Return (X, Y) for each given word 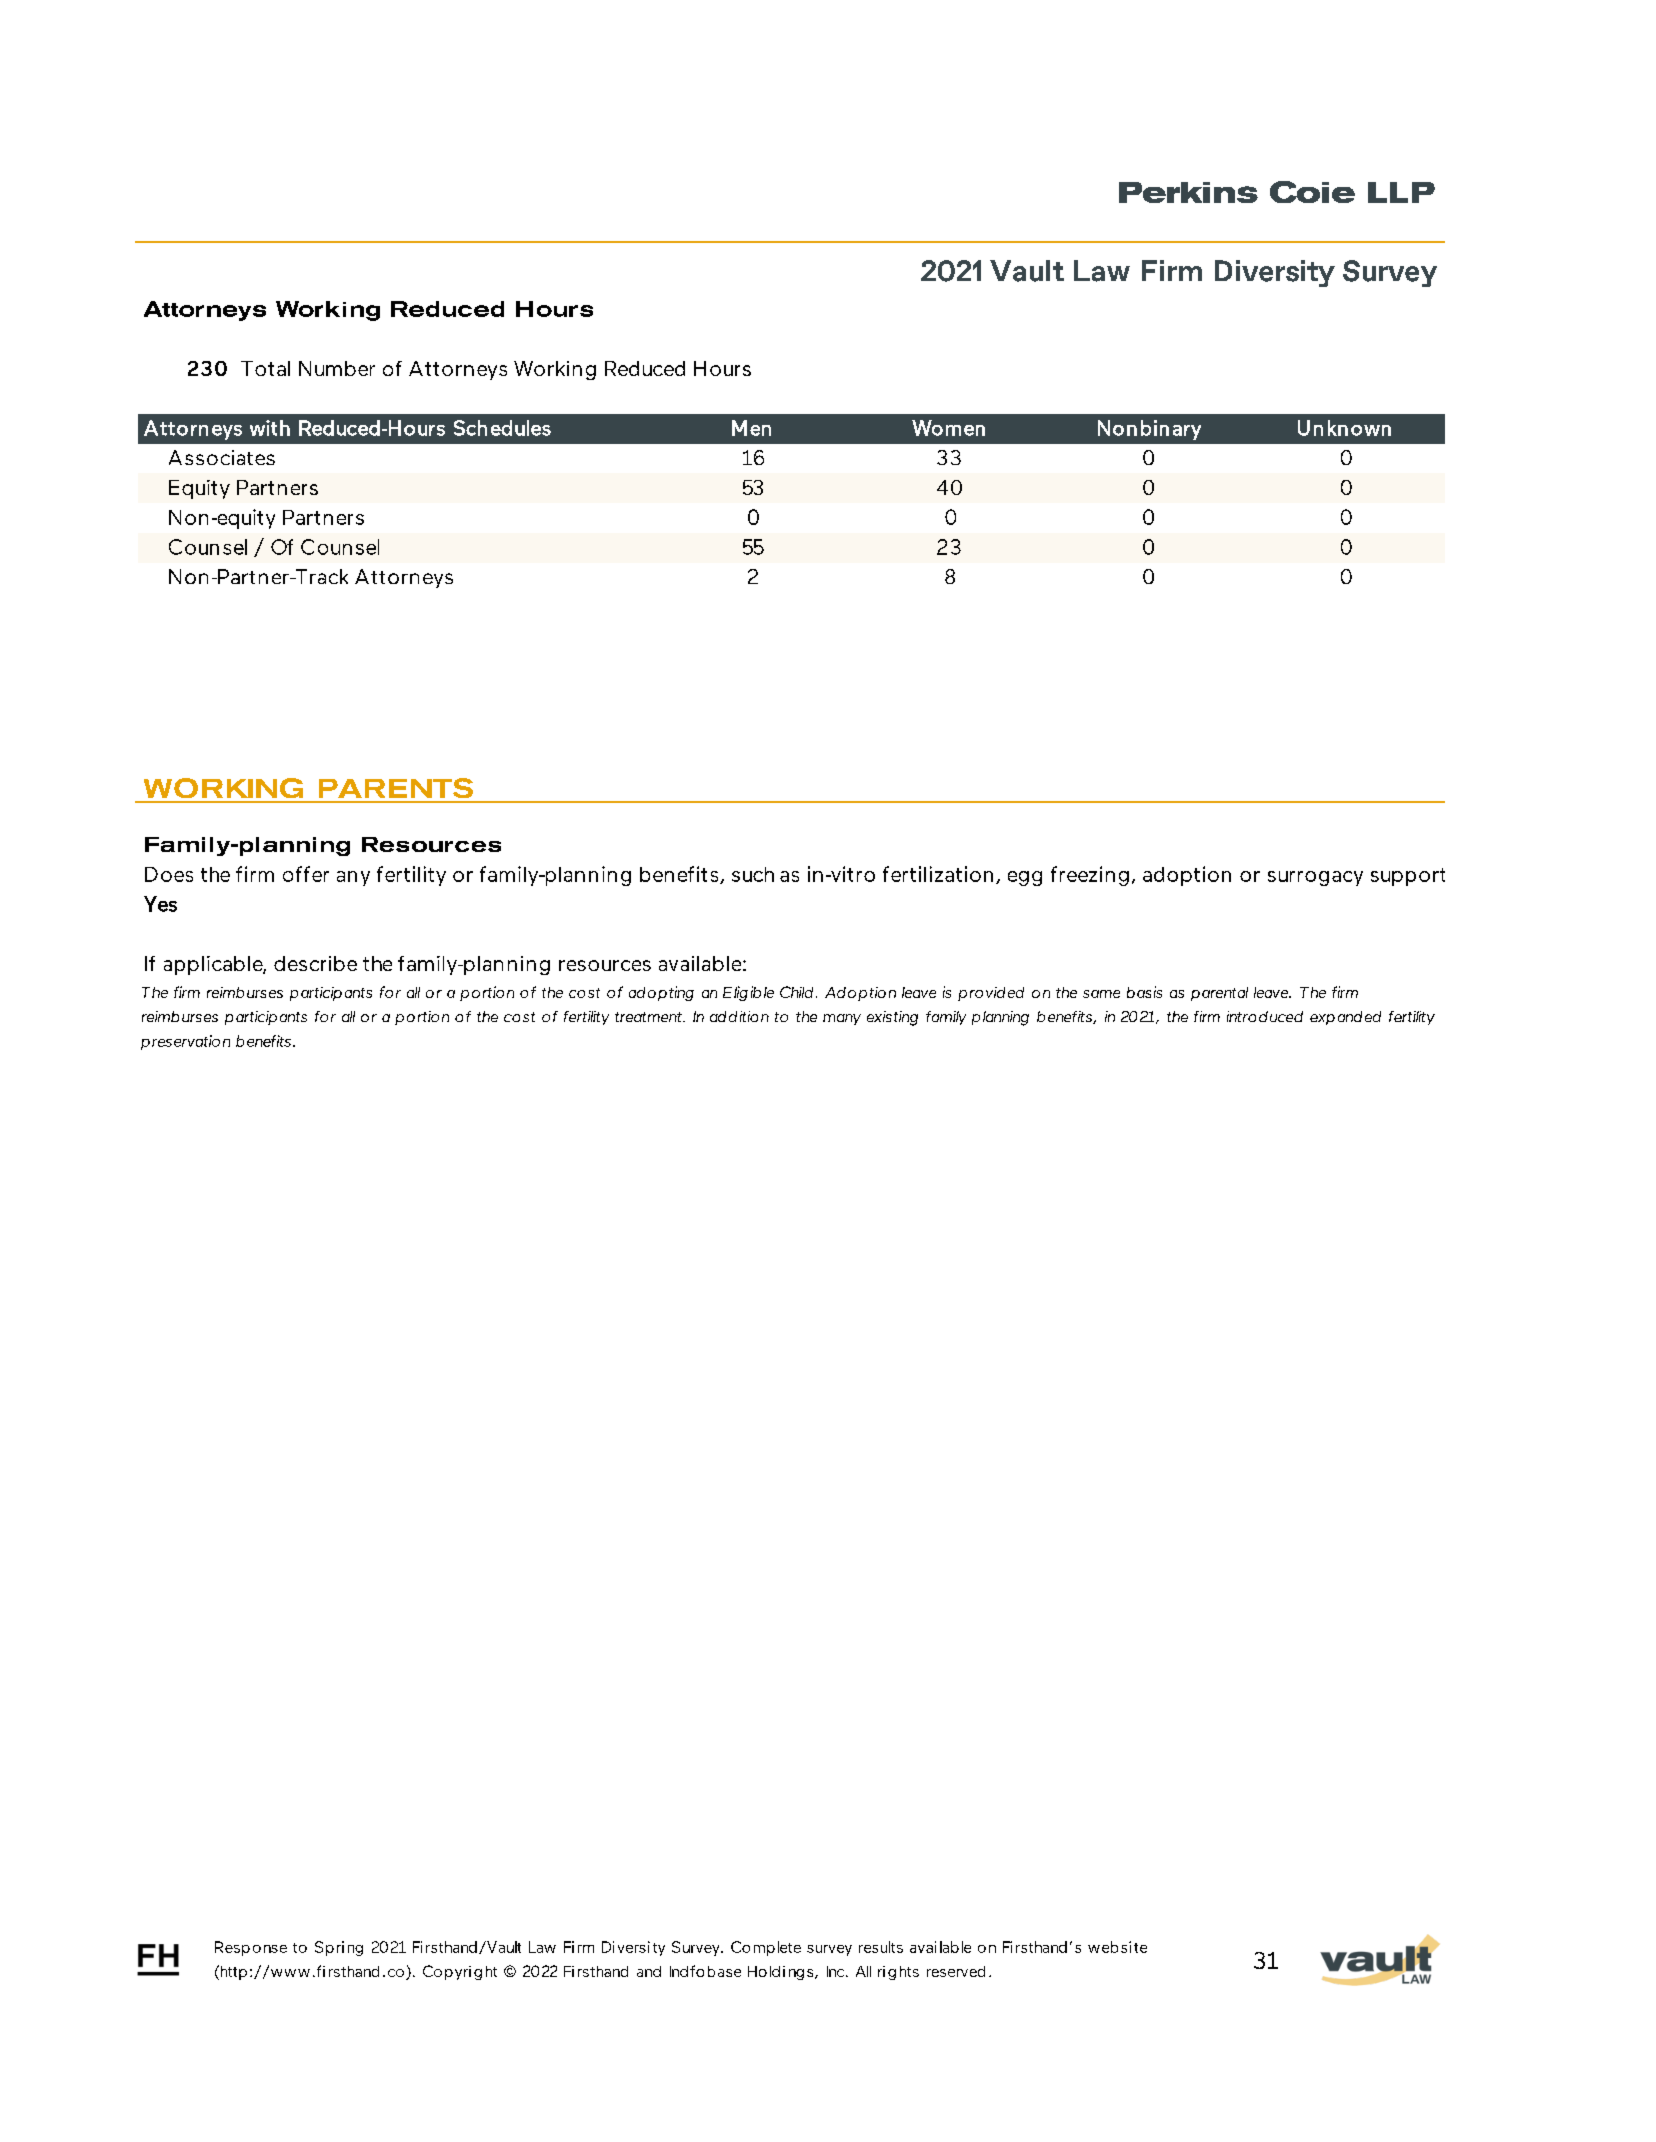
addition (739, 1016)
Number (337, 368)
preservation (185, 1042)
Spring (339, 1948)
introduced (1265, 1016)
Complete (766, 1948)
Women (948, 428)
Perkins (1188, 192)
